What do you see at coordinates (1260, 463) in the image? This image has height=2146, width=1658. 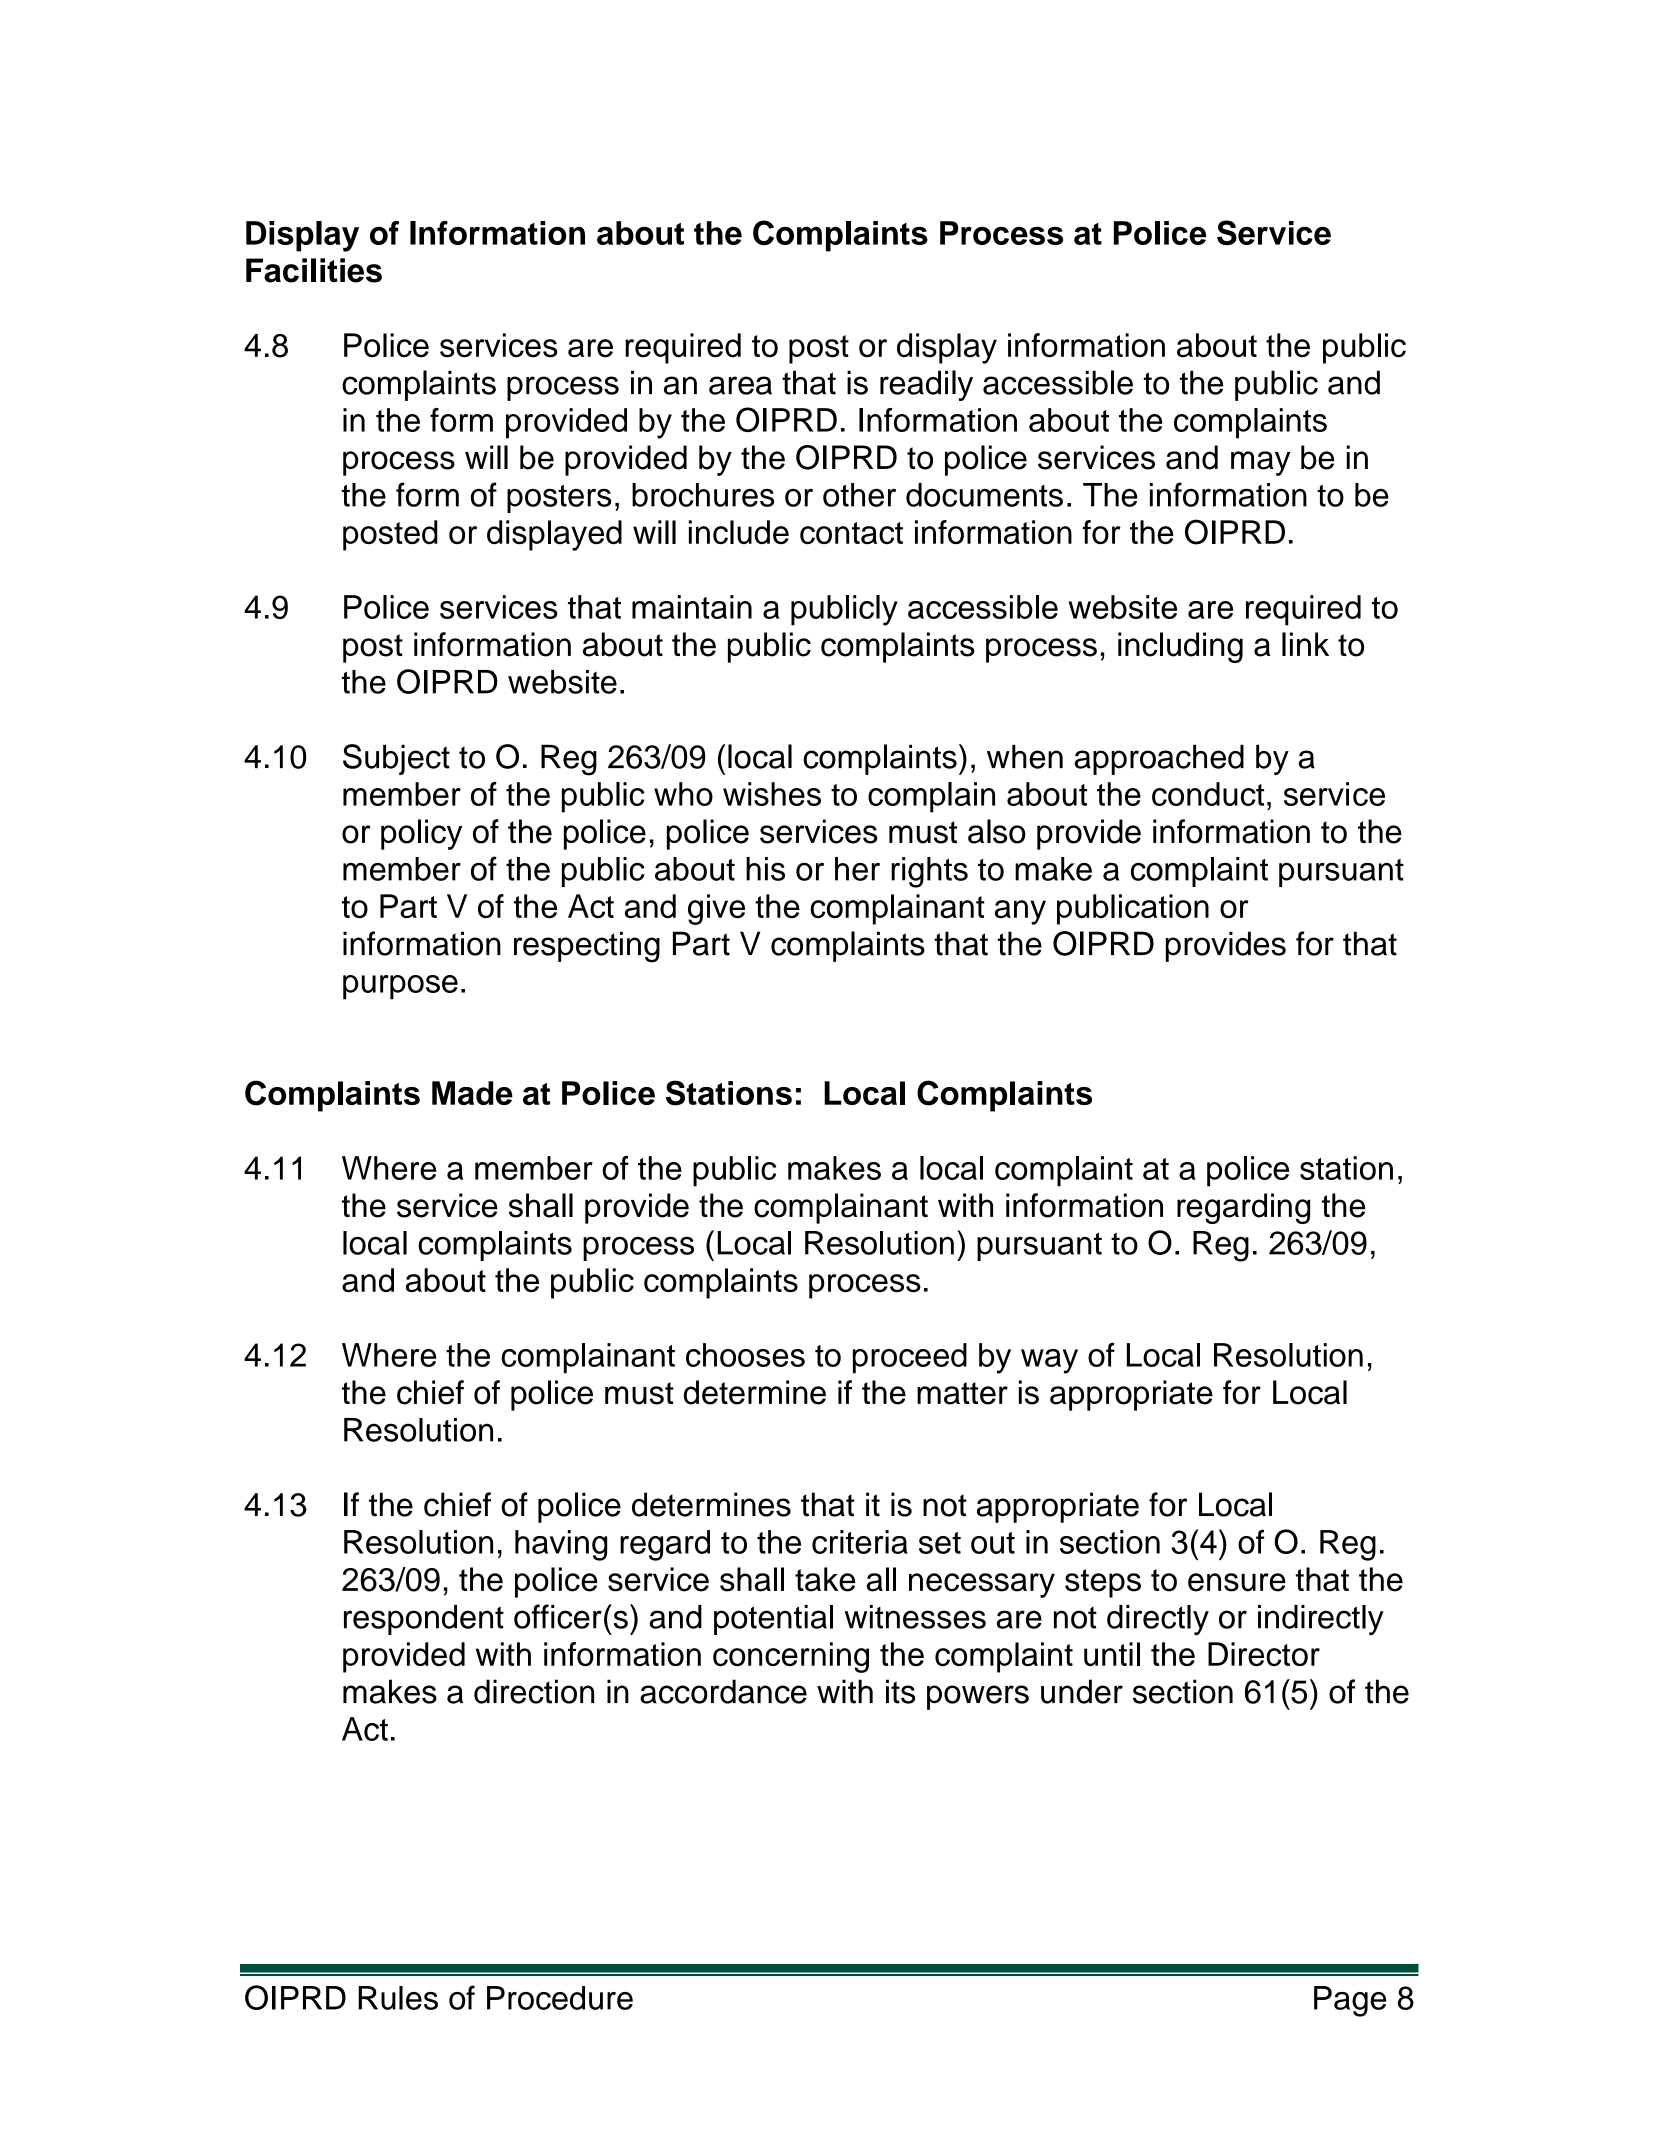 I see `may` at bounding box center [1260, 463].
